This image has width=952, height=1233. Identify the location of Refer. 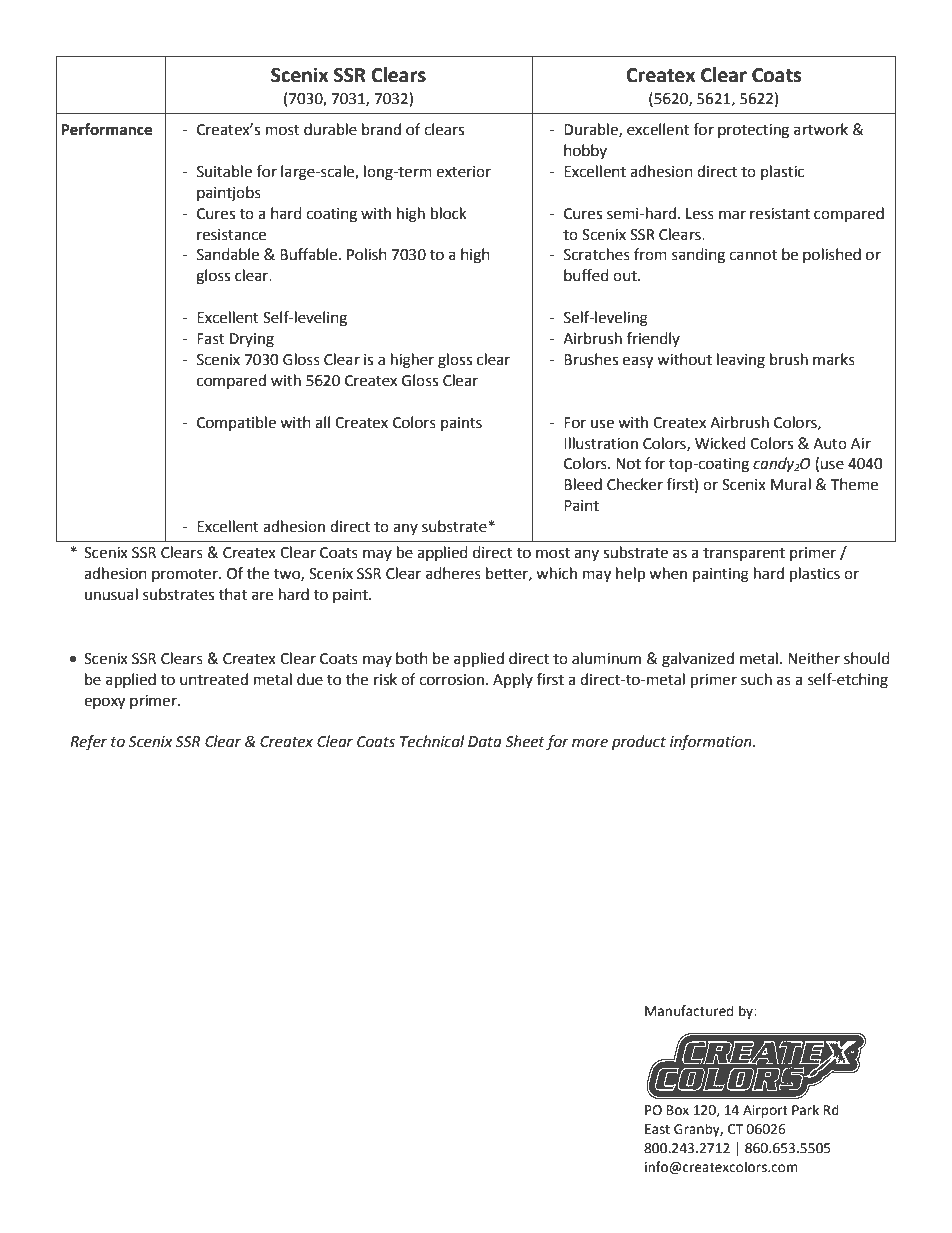
(88, 743).
